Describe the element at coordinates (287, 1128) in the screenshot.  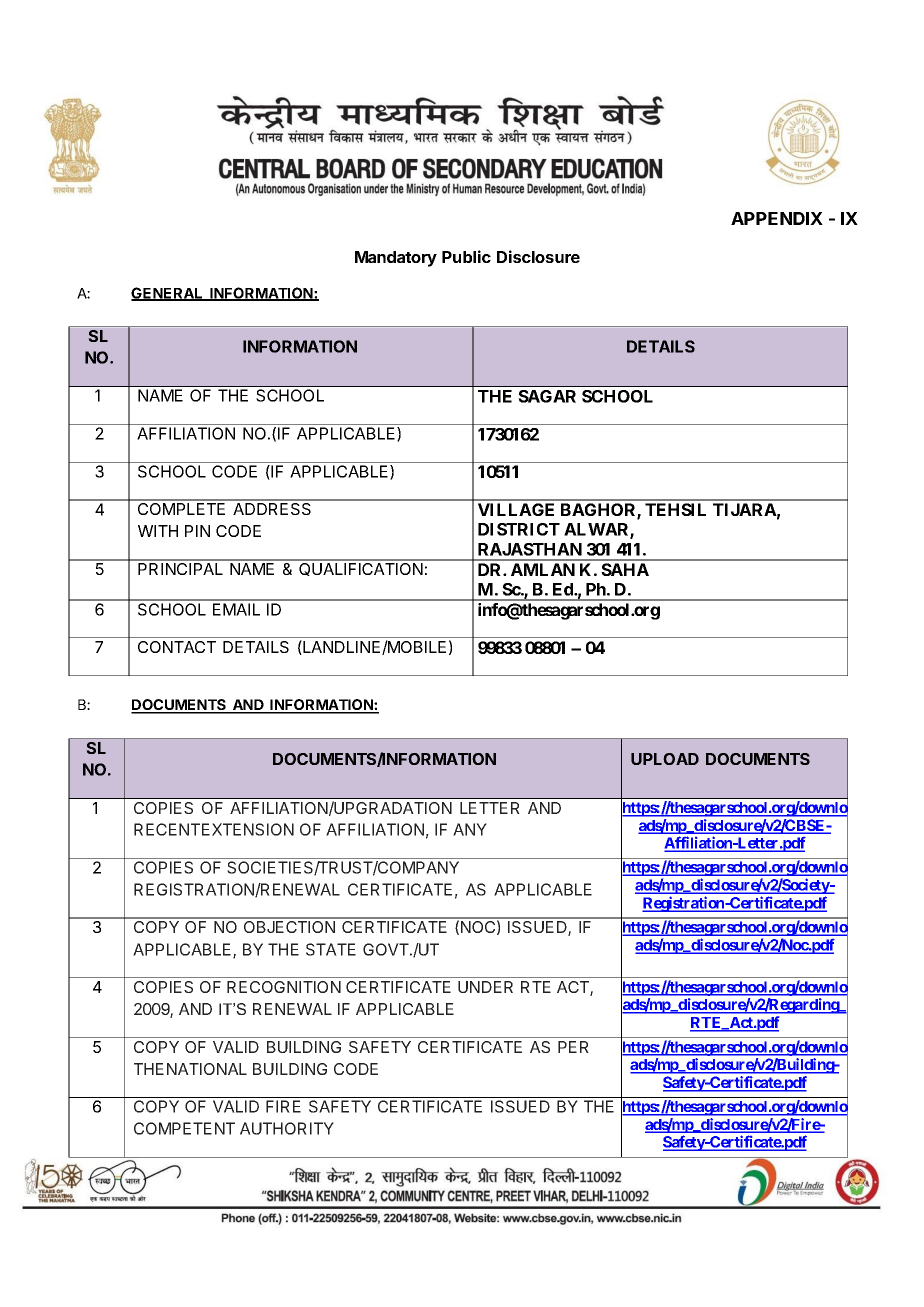
I see `AUTHORITY` at that location.
